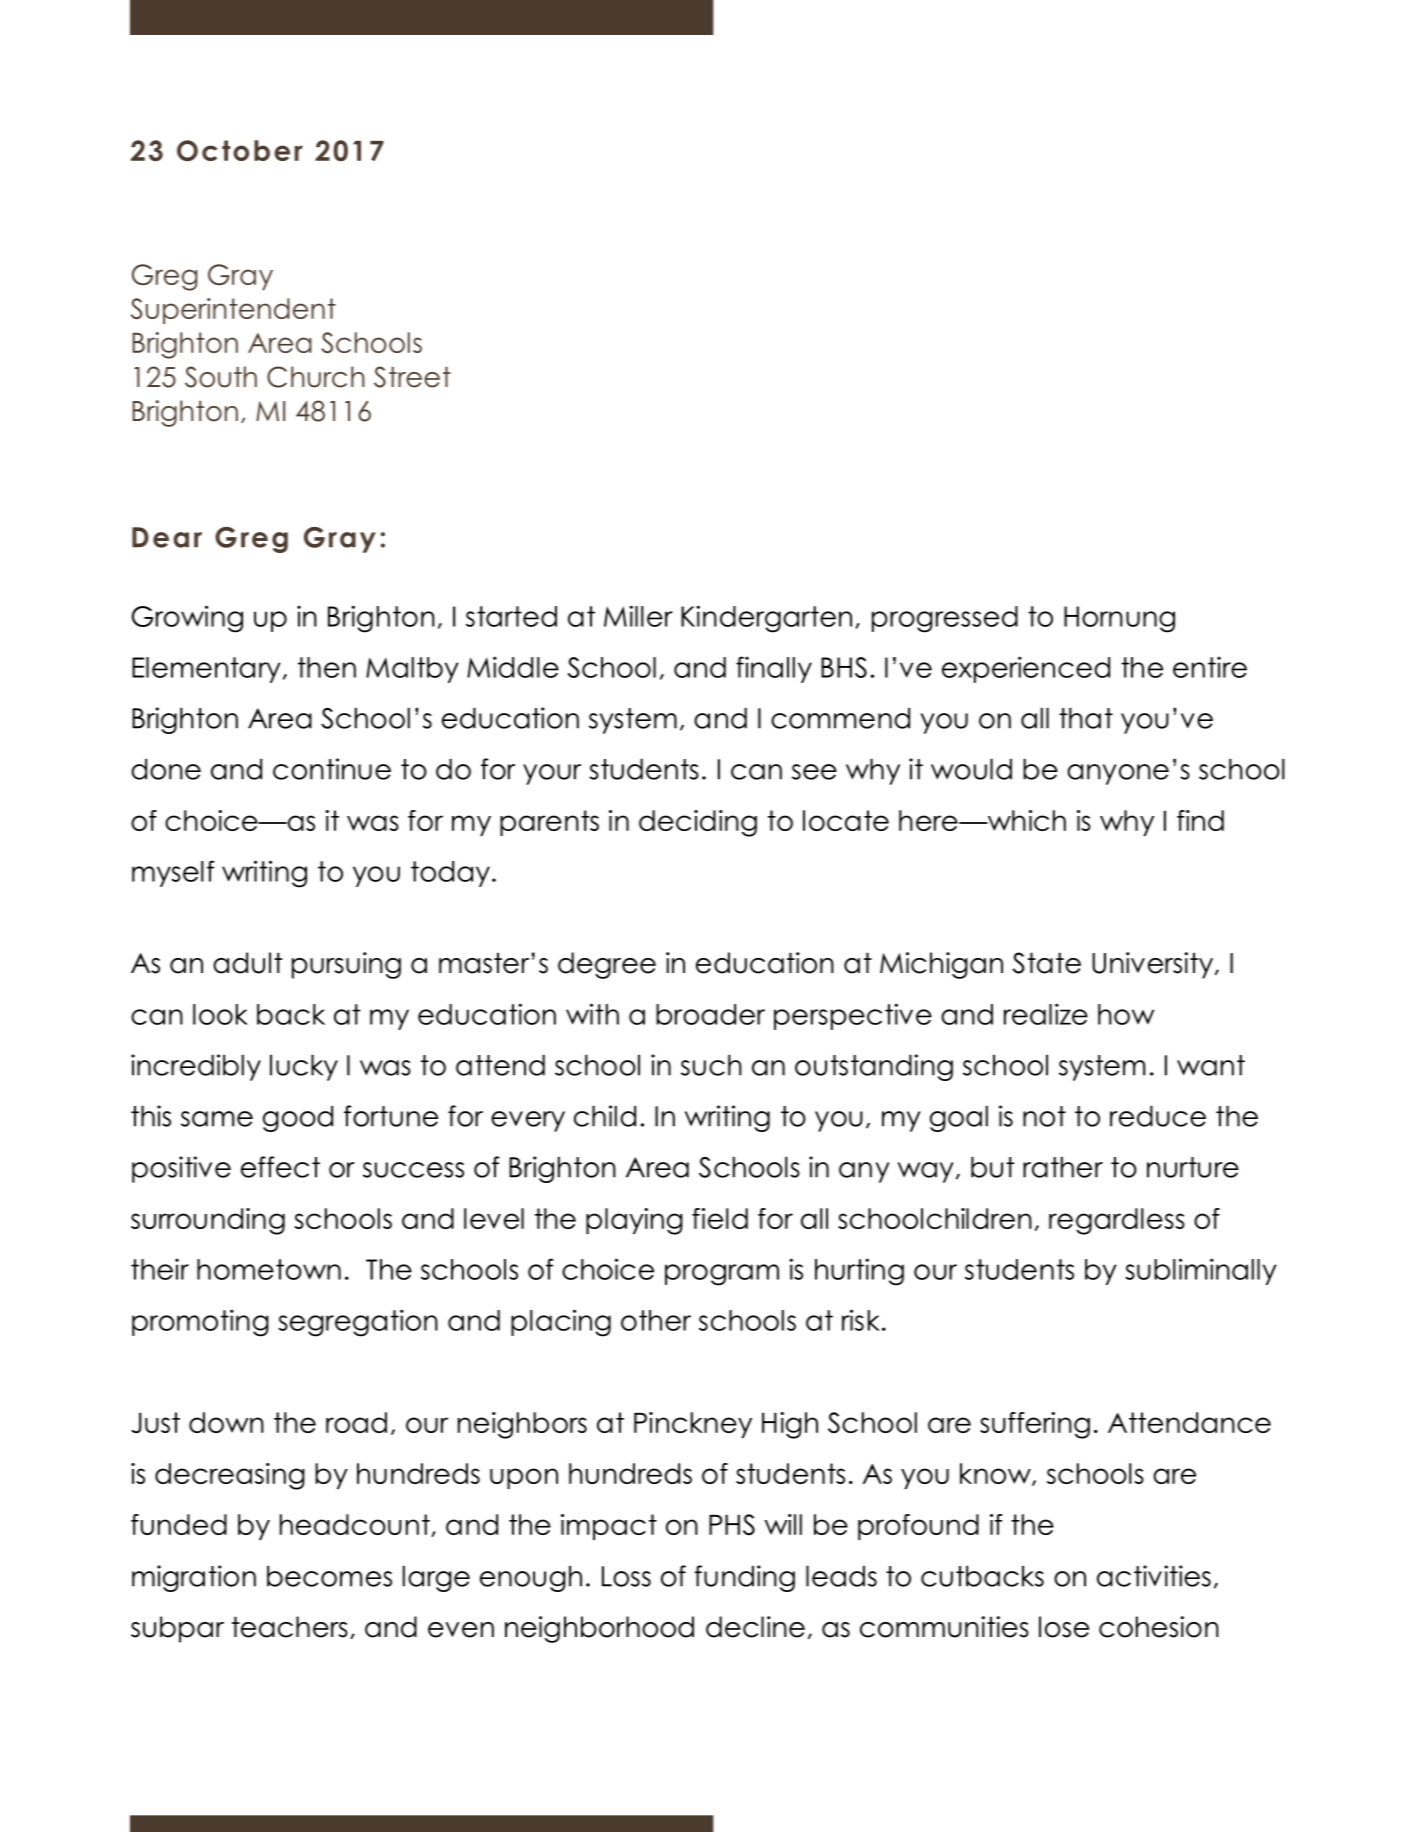 This screenshot has height=1832, width=1416. I want to click on program, so click(722, 1275).
